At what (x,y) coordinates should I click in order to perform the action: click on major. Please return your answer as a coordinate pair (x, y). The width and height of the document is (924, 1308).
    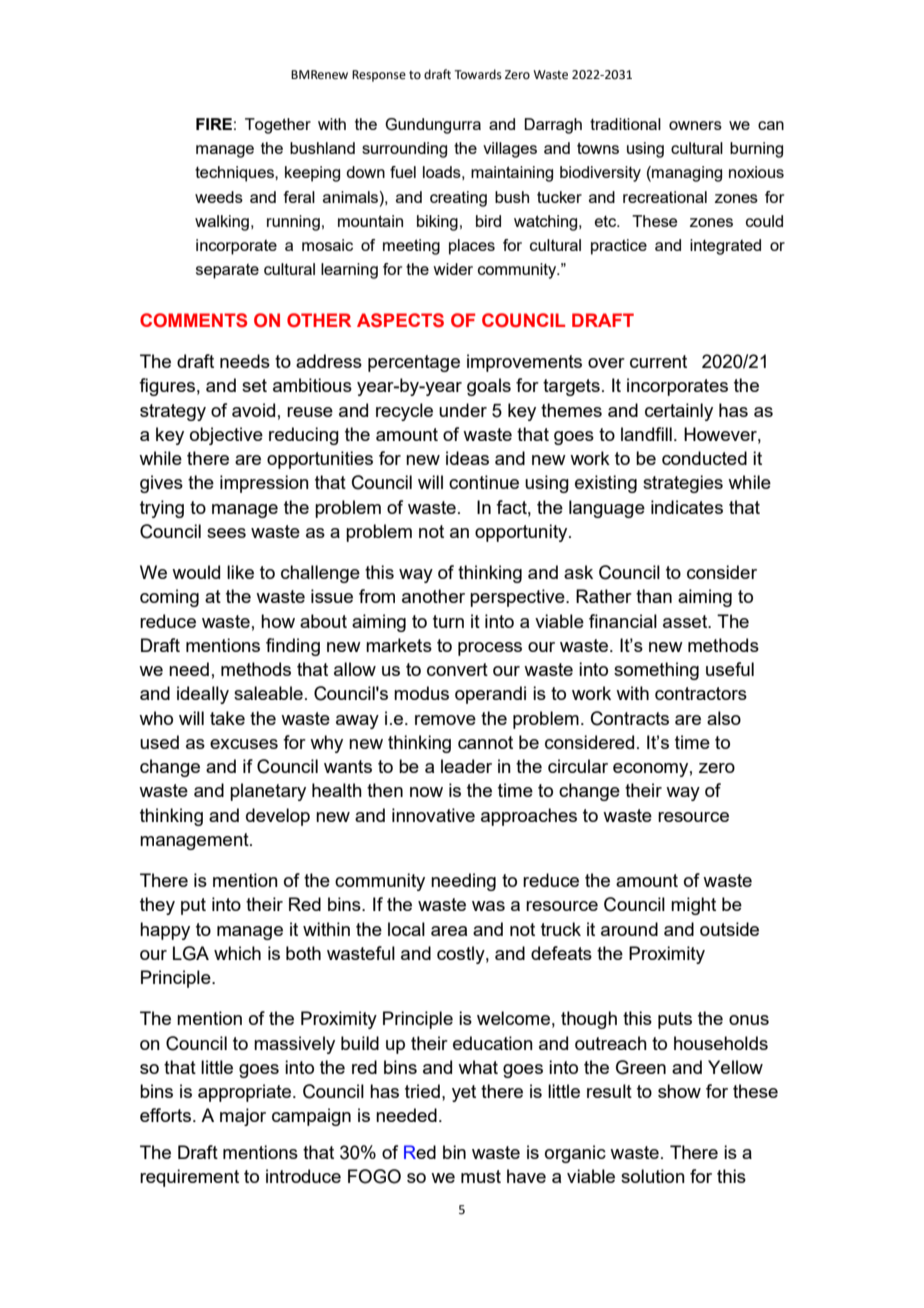
    Looking at the image, I should click on (243, 1117).
